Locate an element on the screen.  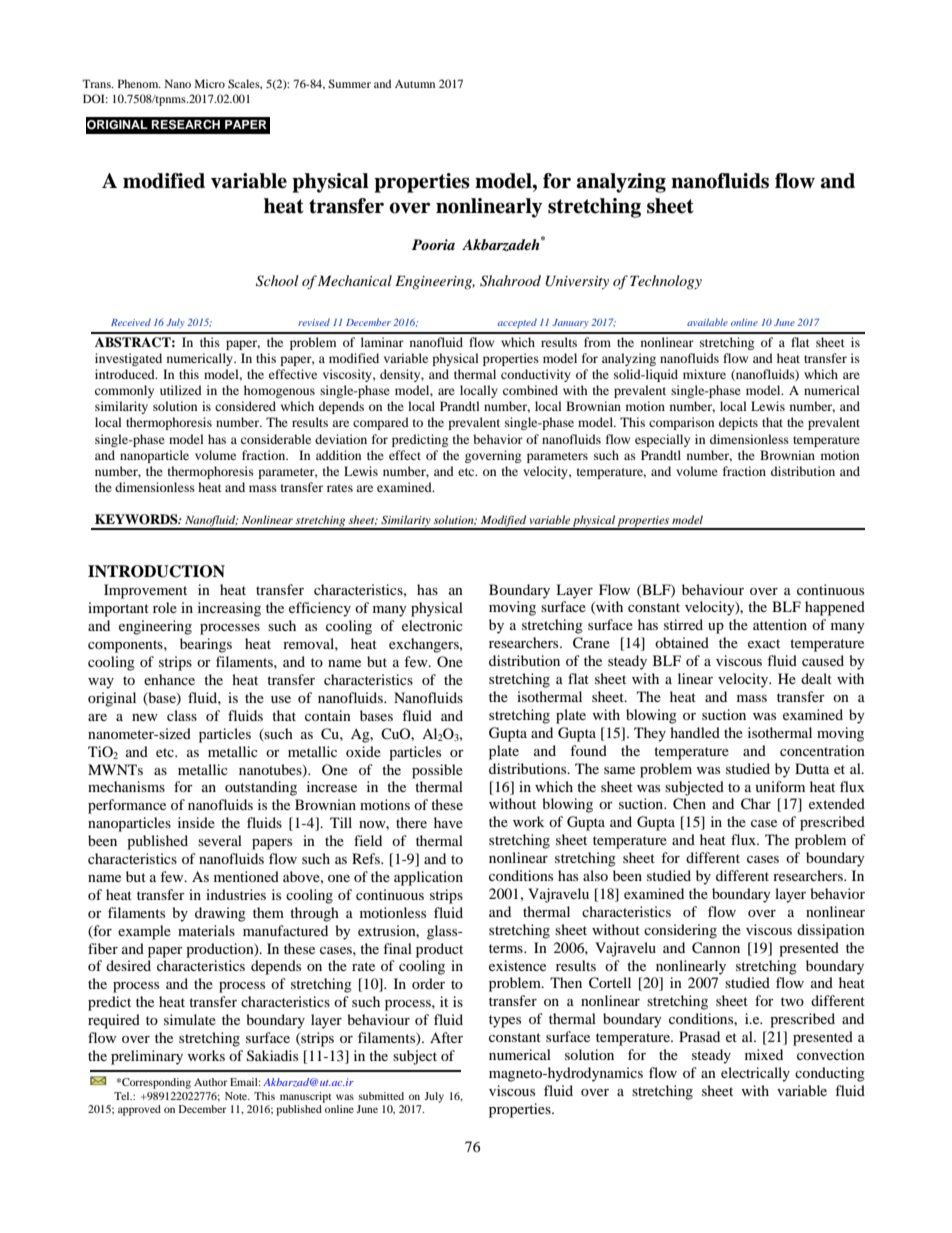
After is located at coordinates (446, 1037).
